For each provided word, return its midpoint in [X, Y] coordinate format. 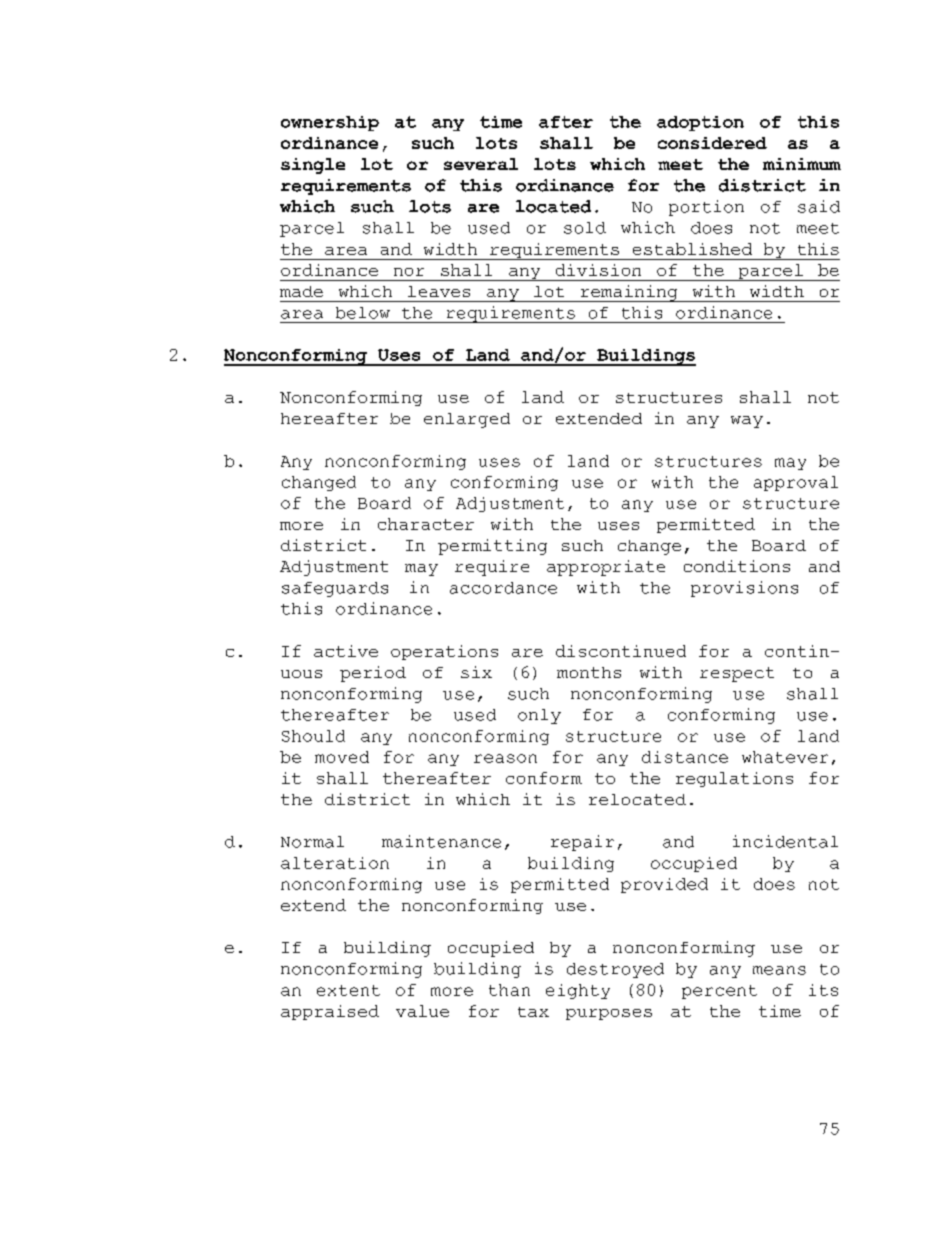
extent [348, 990]
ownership [330, 123]
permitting [492, 547]
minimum [802, 164]
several [481, 164]
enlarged [467, 420]
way [747, 422]
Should [313, 736]
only [539, 716]
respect [737, 674]
